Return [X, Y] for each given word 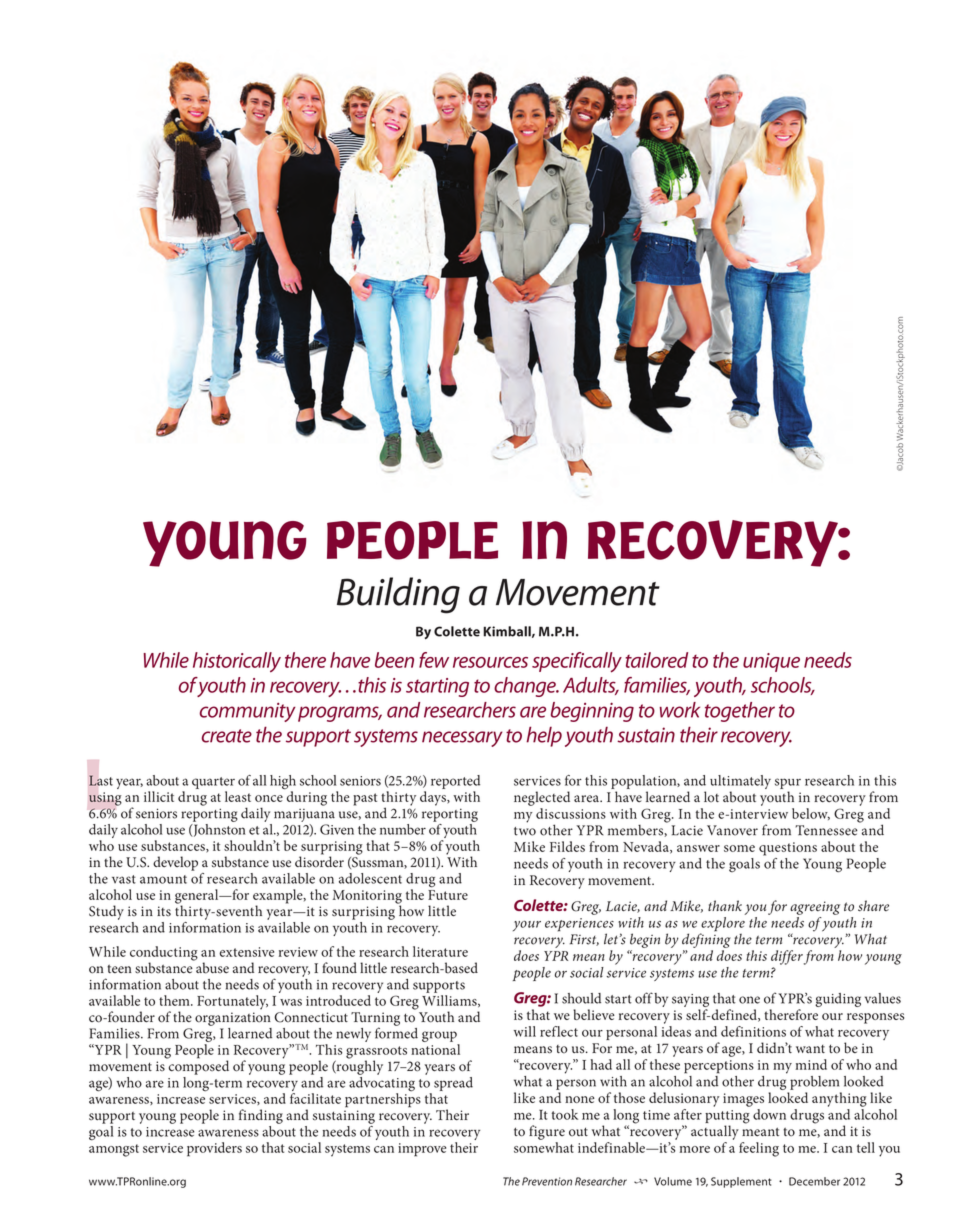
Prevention [547, 1181]
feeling [759, 1149]
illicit [159, 796]
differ [787, 957]
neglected [542, 798]
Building [398, 595]
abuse [211, 967]
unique [771, 662]
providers [214, 1149]
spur [788, 783]
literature [440, 951]
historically [237, 662]
